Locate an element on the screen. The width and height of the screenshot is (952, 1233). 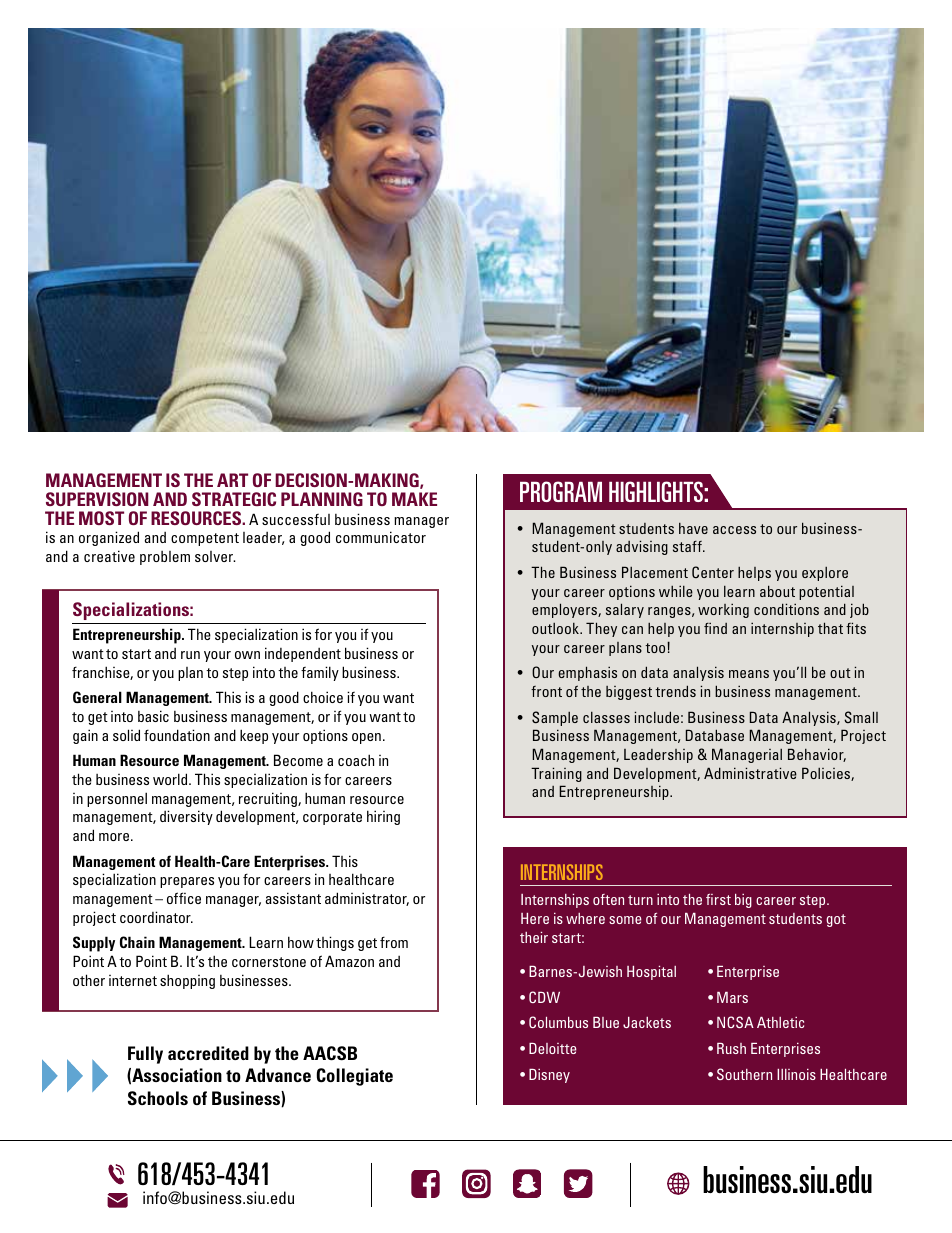
front is located at coordinates (546, 691).
